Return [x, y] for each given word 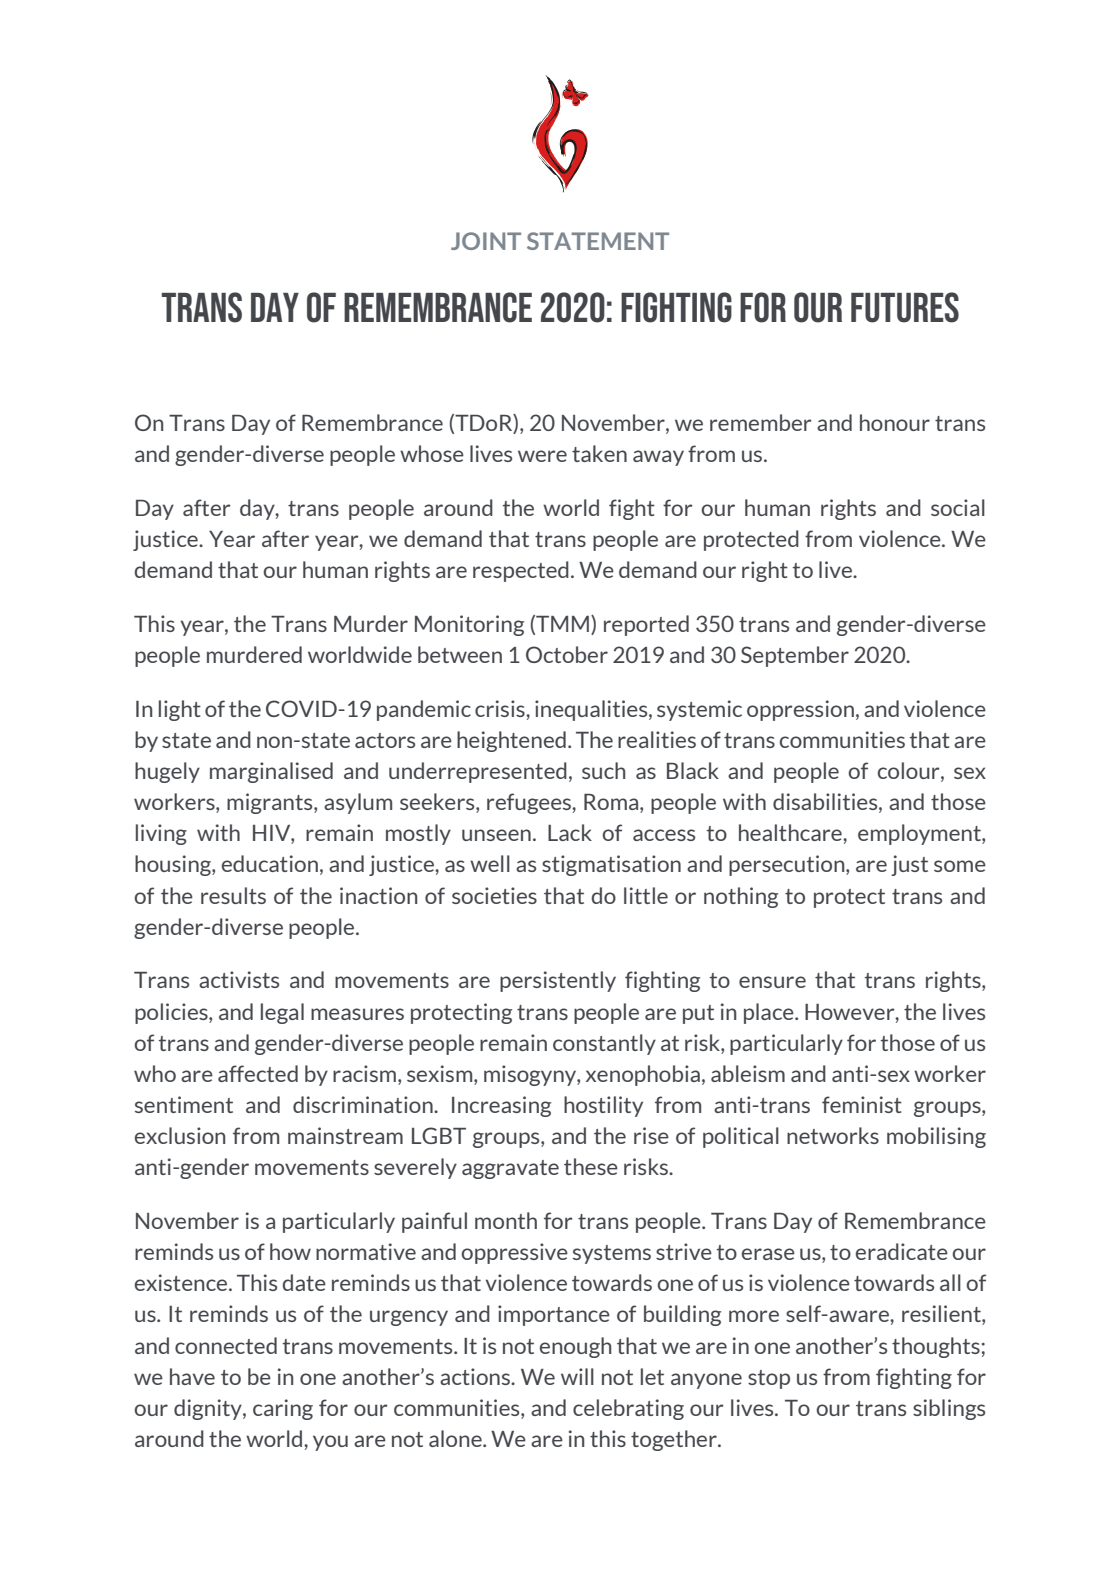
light [180, 710]
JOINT [486, 241]
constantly [604, 1044]
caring [283, 1409]
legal [282, 1013]
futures [905, 307]
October [567, 654]
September [795, 656]
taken [599, 453]
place [770, 1013]
